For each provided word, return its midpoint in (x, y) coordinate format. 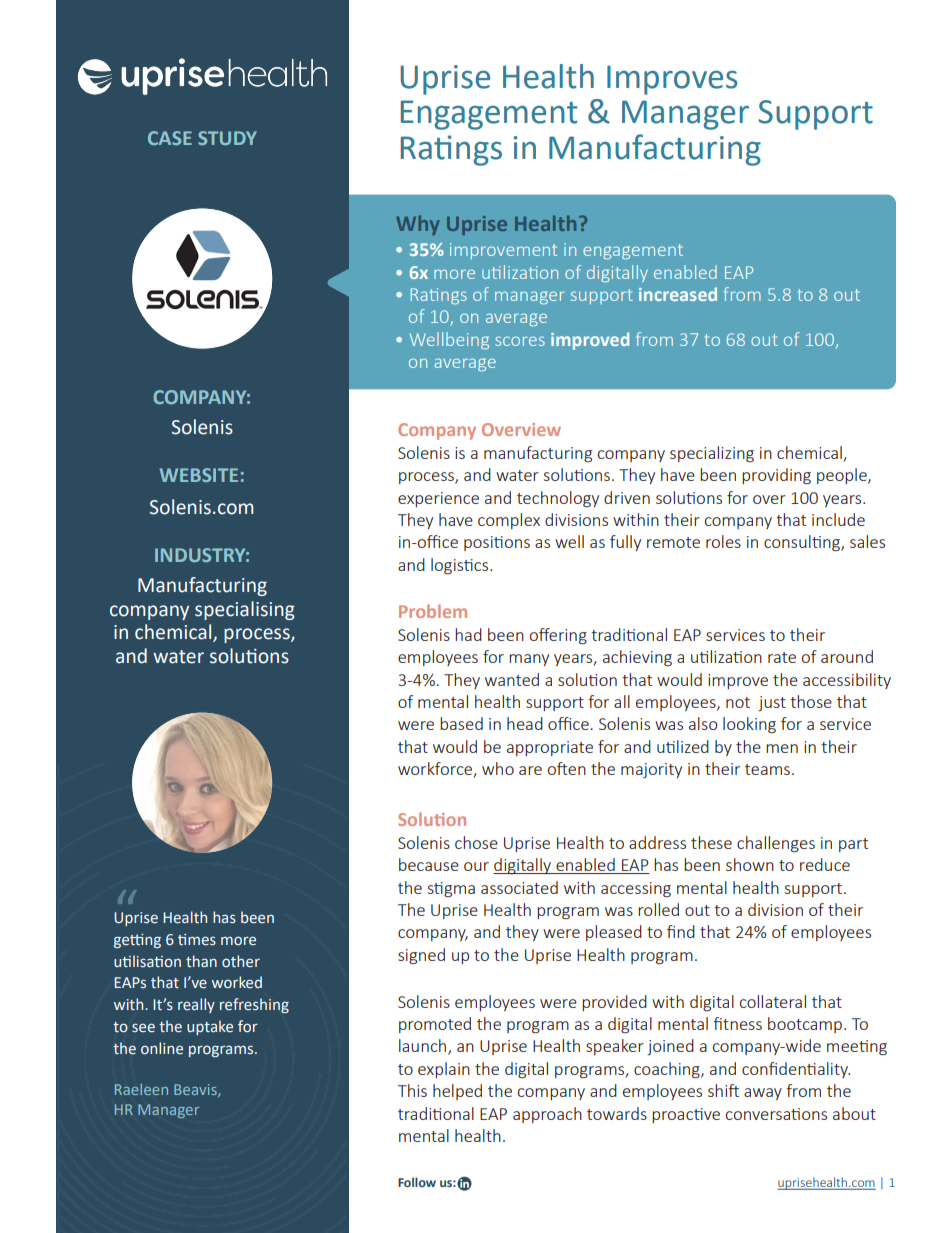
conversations (776, 1114)
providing (776, 476)
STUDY (227, 138)
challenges (776, 844)
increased (678, 294)
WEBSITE (198, 475)
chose (476, 842)
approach (547, 1115)
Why (417, 225)
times (197, 940)
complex (509, 521)
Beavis (196, 1090)
